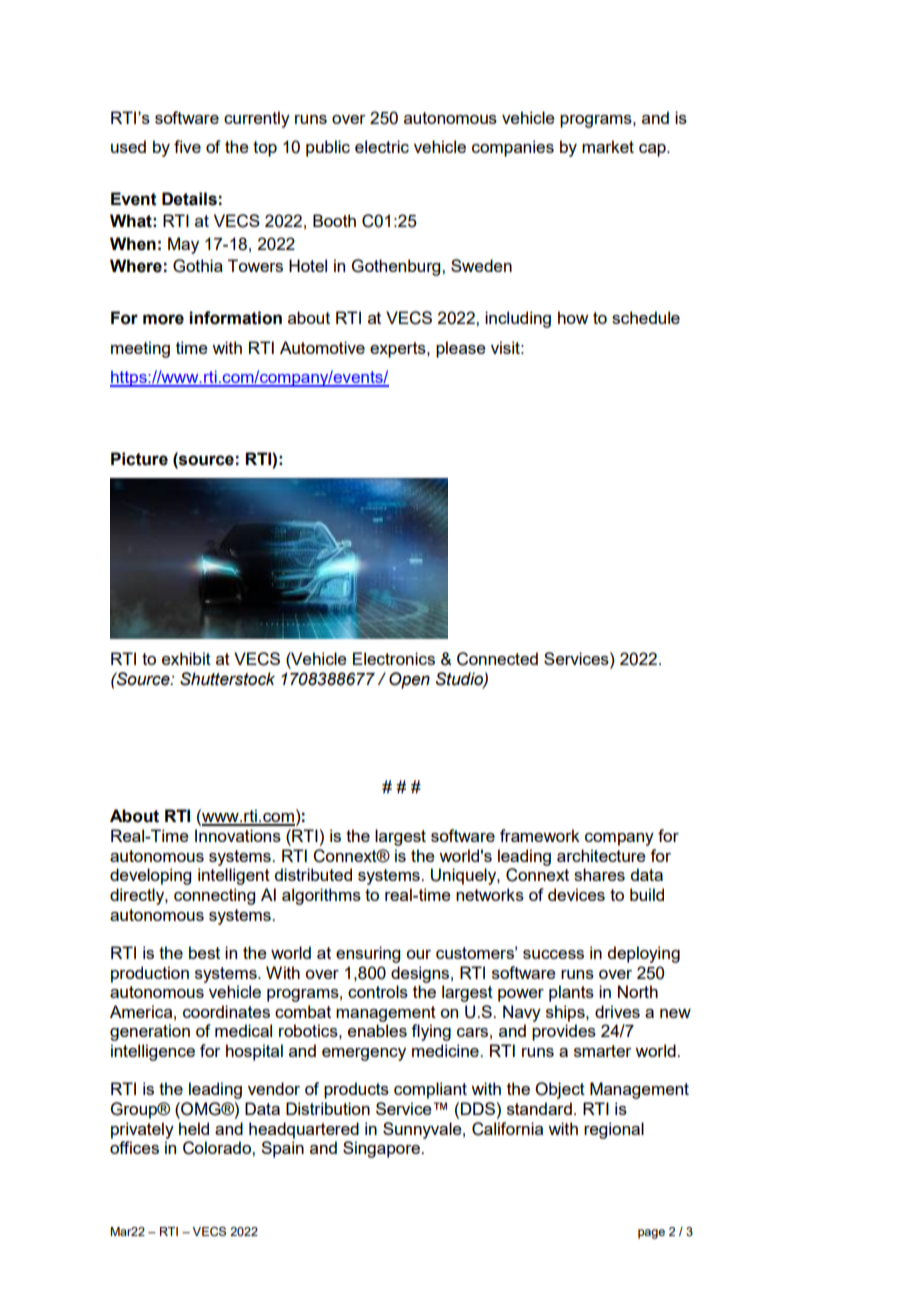 The image size is (924, 1308). What do you see at coordinates (139, 459) in the screenshot?
I see `Picture` at bounding box center [139, 459].
